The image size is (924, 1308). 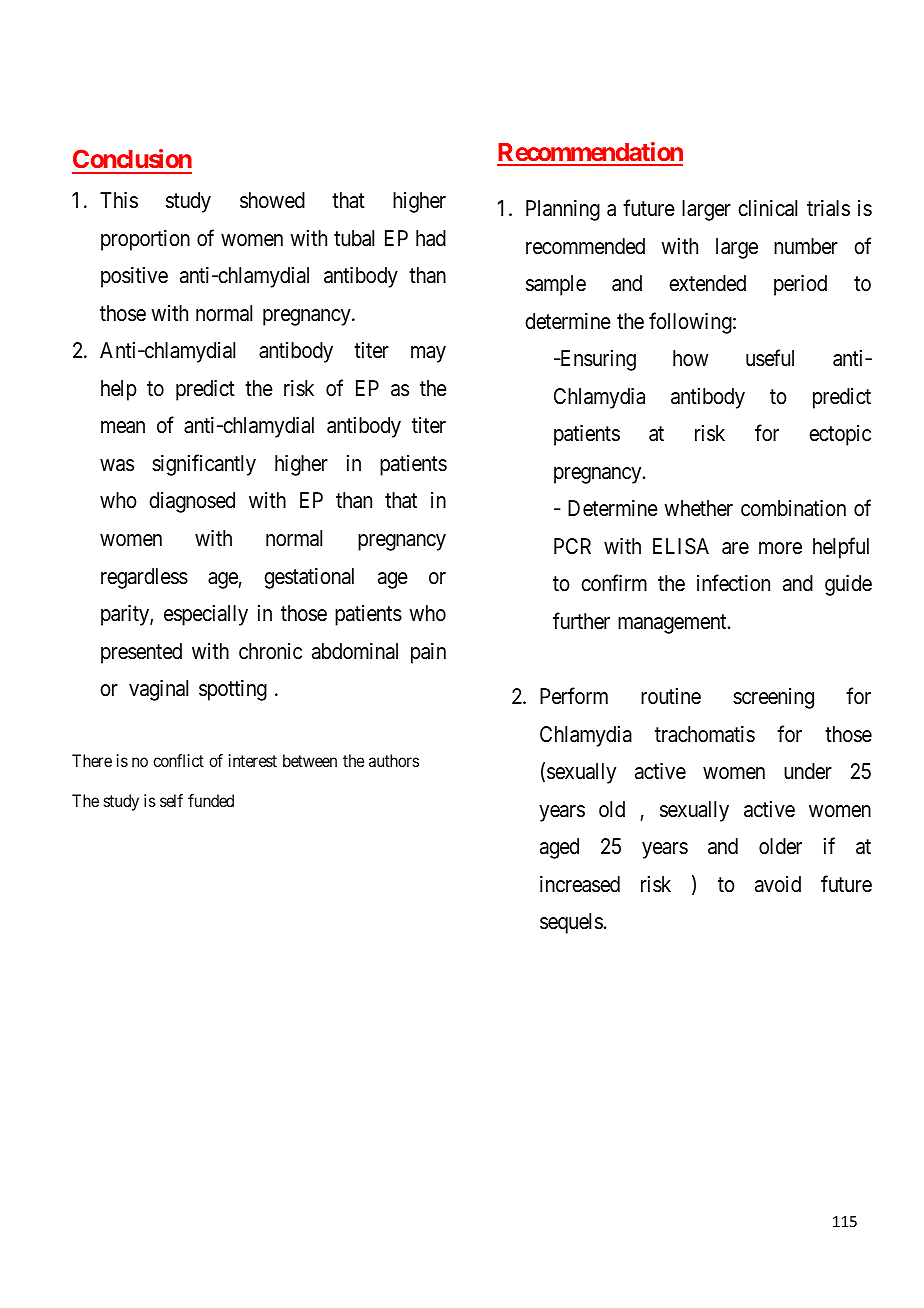 I want to click on proportion, so click(x=145, y=240).
